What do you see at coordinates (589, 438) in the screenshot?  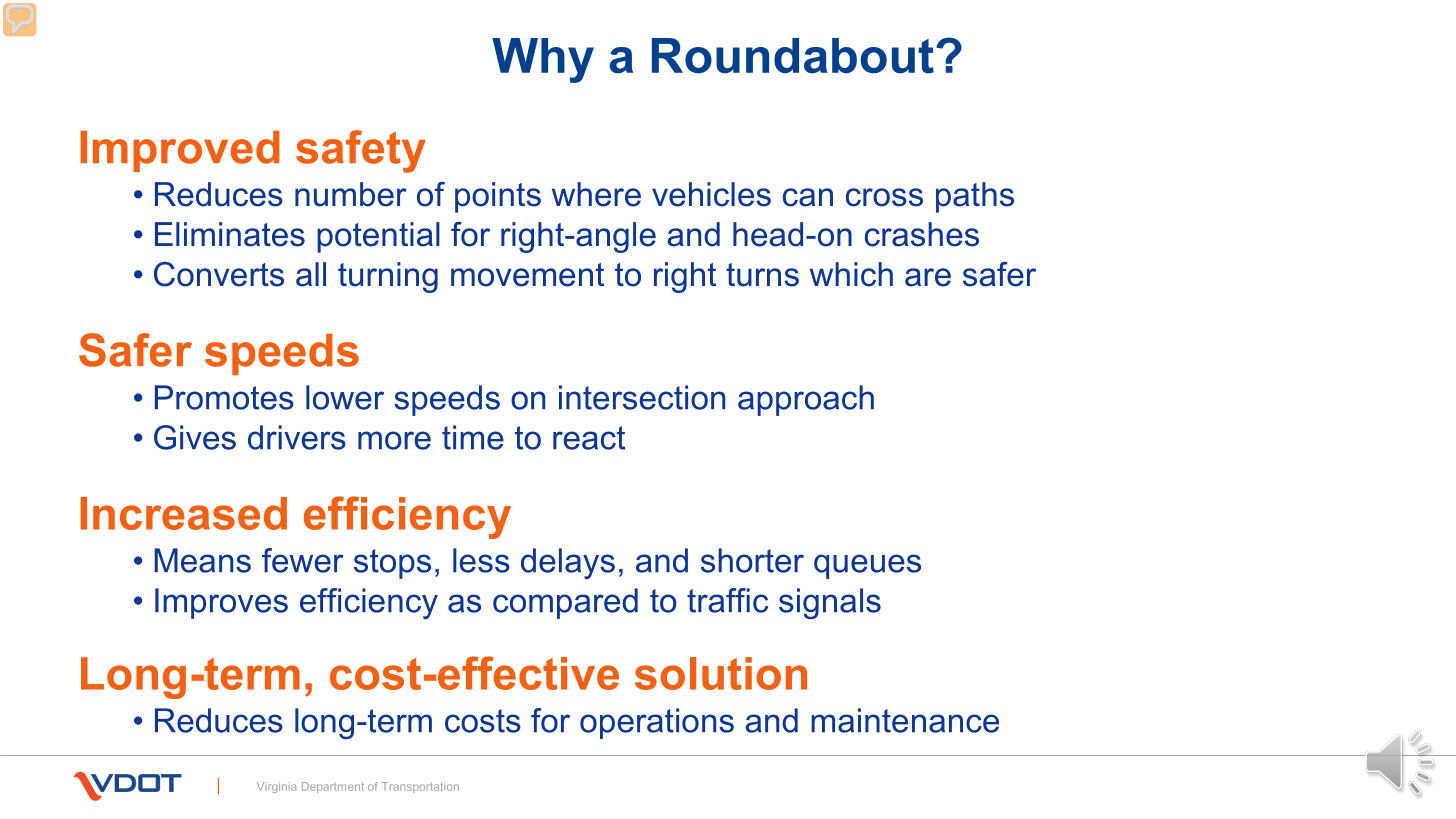 I see `react` at bounding box center [589, 438].
